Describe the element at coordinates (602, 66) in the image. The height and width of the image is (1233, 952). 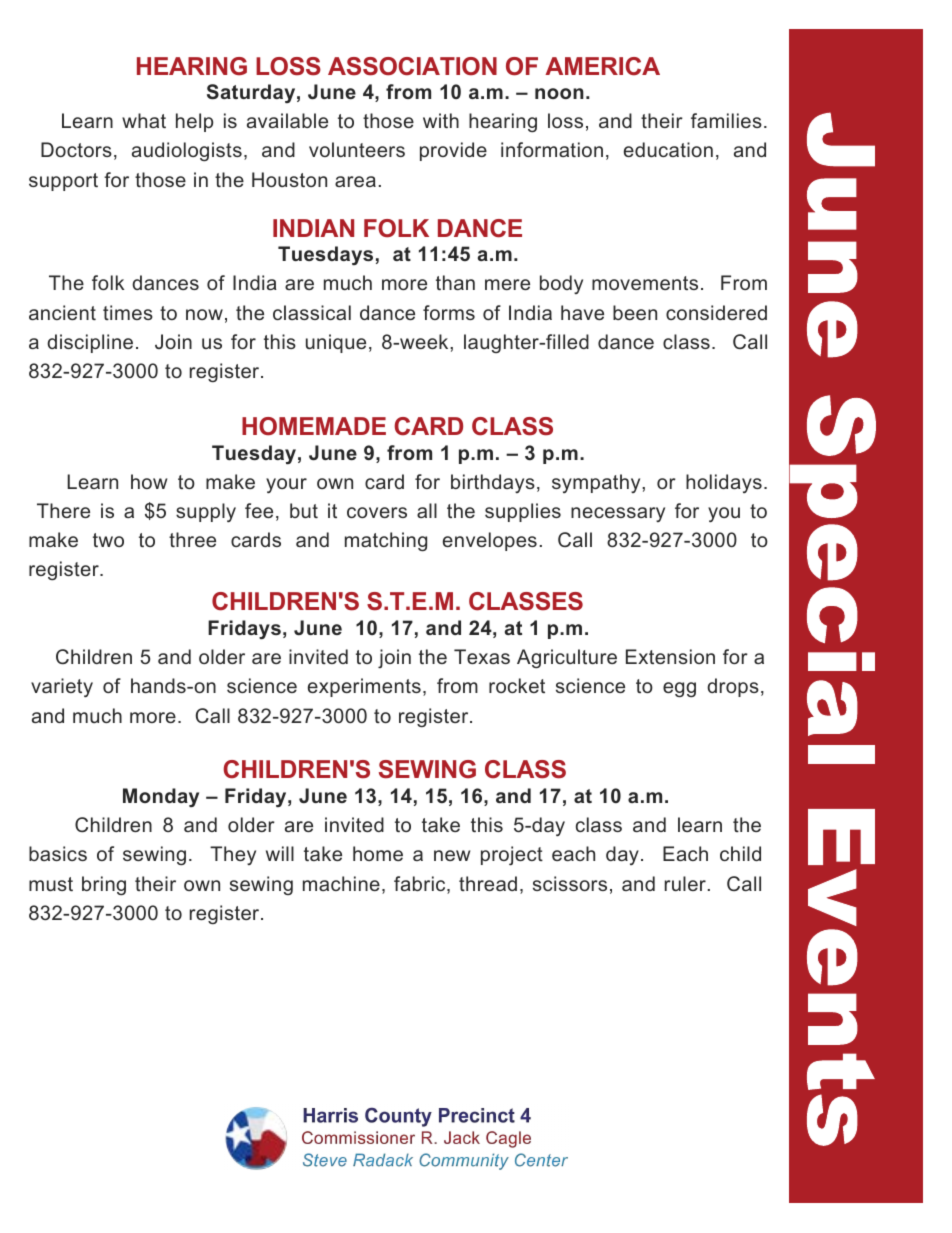
I see `AMERICA` at that location.
